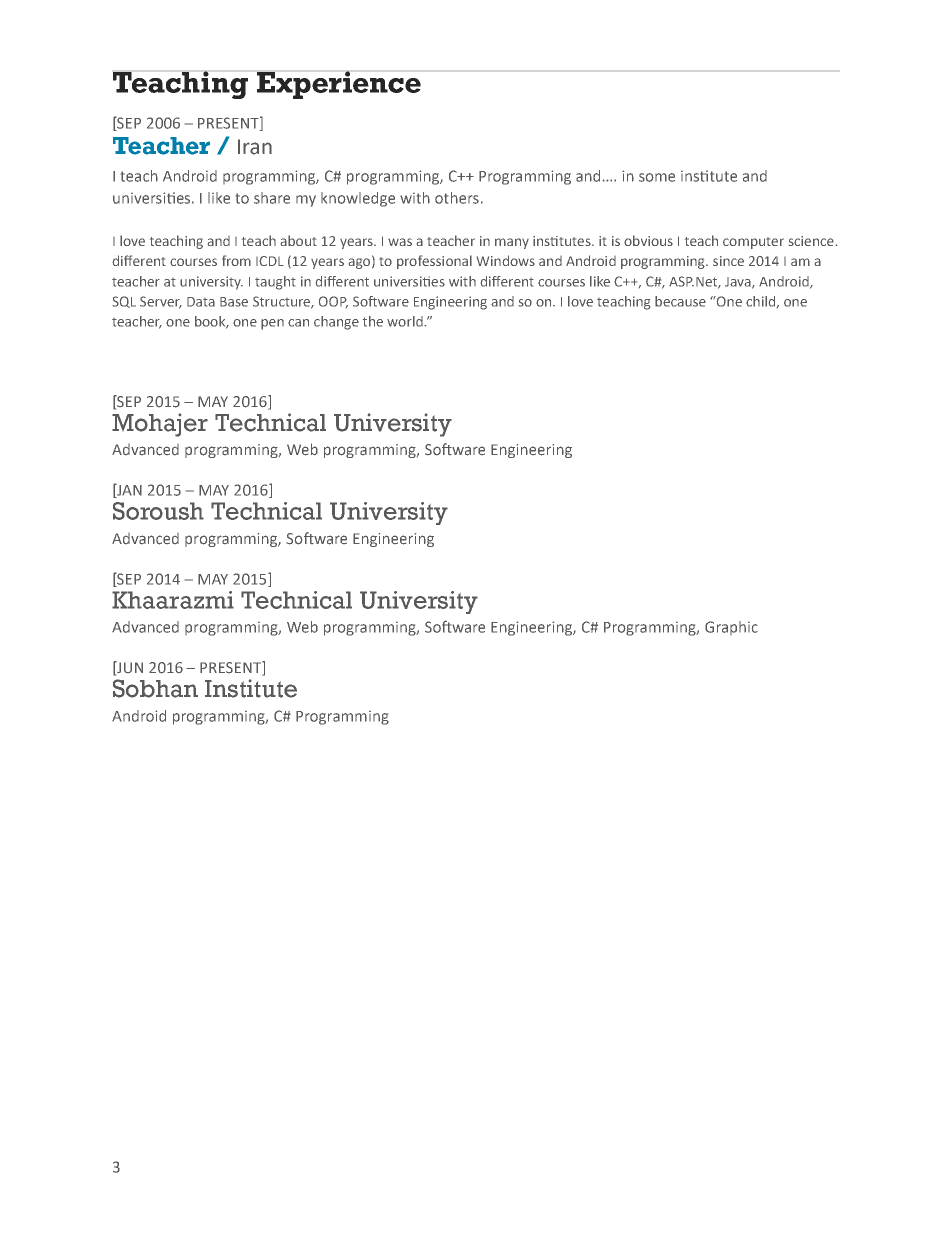 This page has width=952, height=1233. Describe the element at coordinates (236, 260) in the page. I see `from` at that location.
